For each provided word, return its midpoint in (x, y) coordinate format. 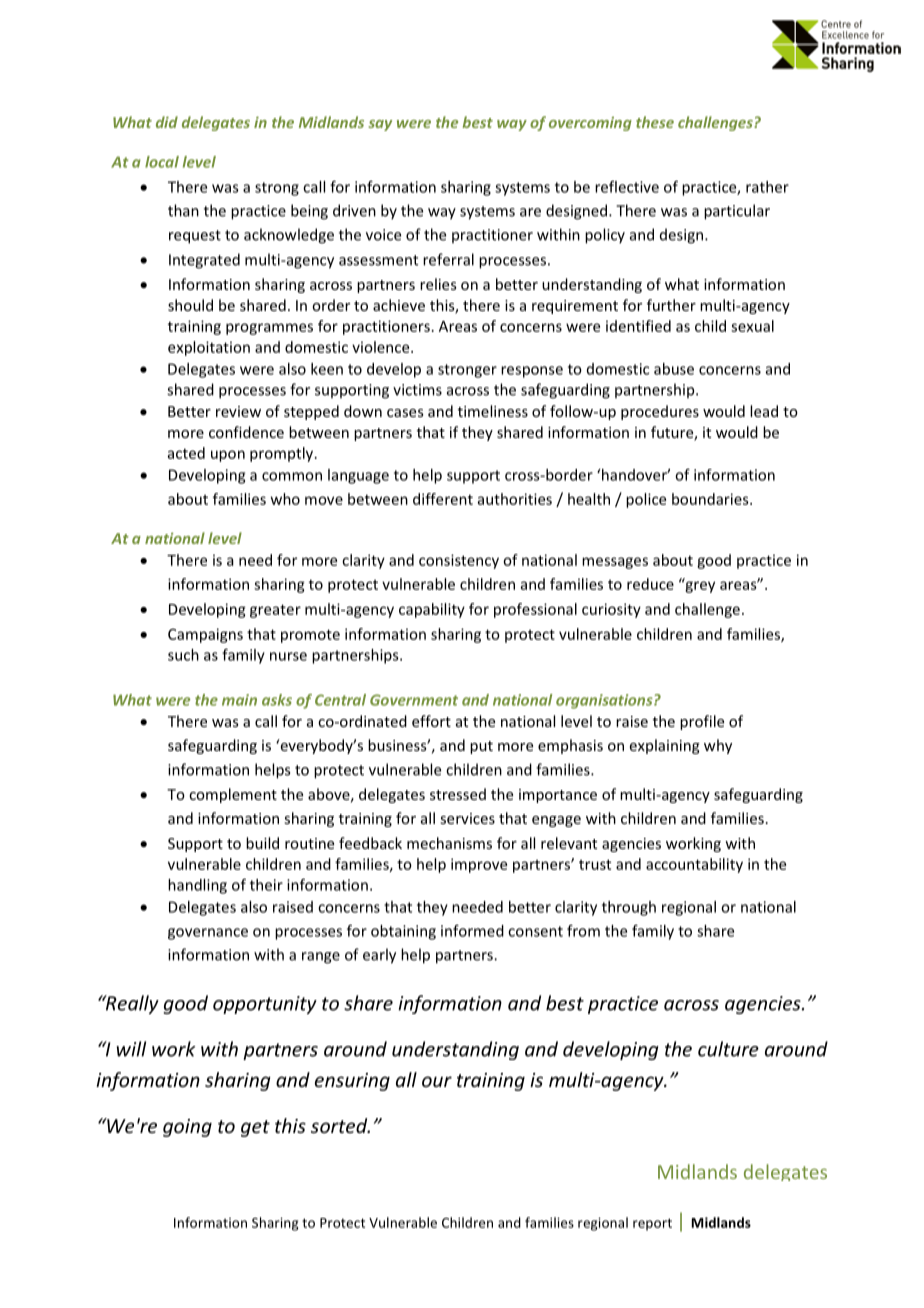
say (380, 125)
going (187, 1128)
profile (702, 722)
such (183, 655)
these (655, 122)
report (652, 1224)
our (437, 1081)
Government (414, 700)
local (162, 162)
